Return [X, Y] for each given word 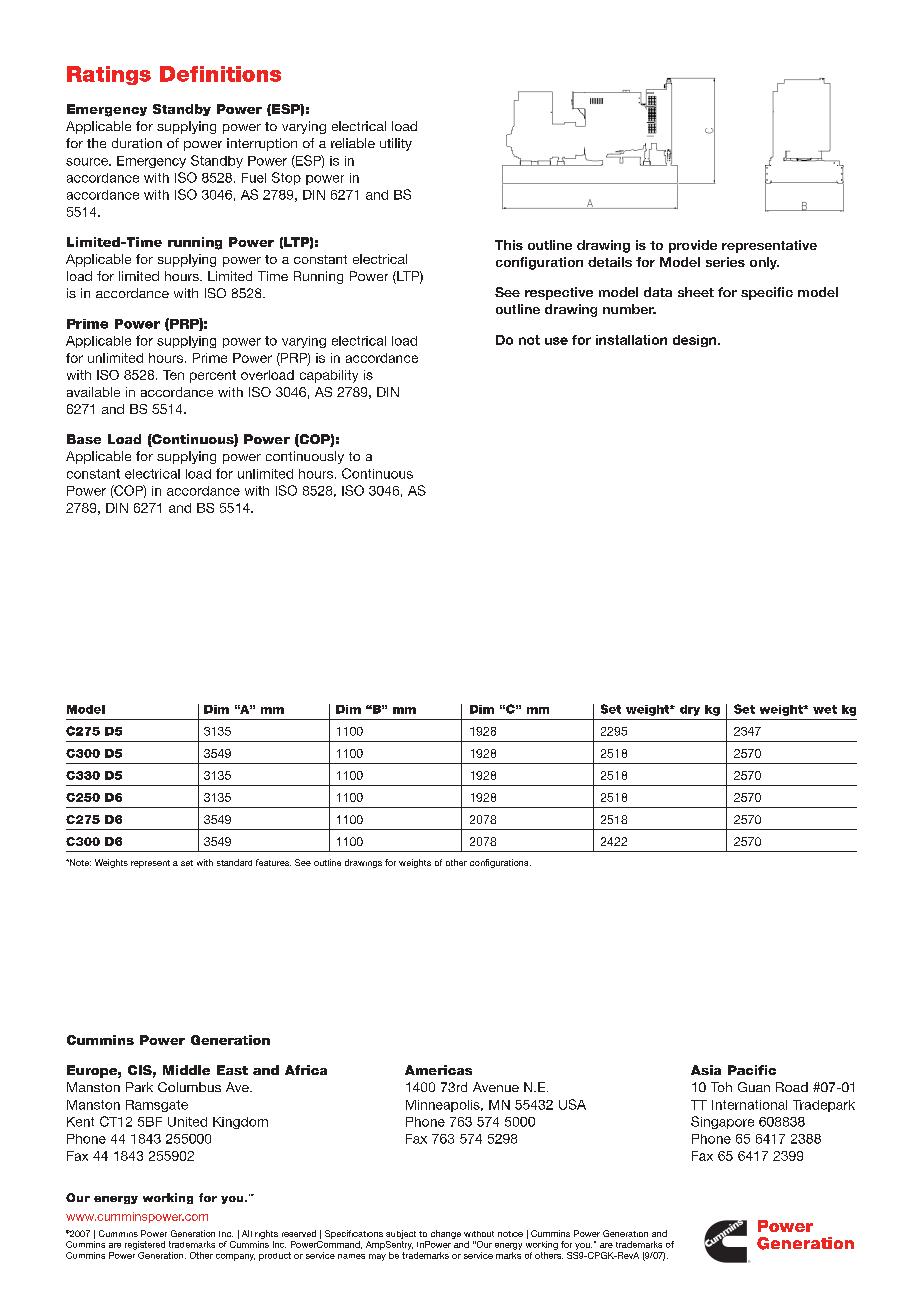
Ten [173, 375]
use [556, 341]
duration [137, 143]
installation [631, 340]
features [273, 862]
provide [693, 246]
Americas [438, 1070]
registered [145, 1245]
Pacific [752, 1070]
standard [234, 862]
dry [690, 710]
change [446, 1234]
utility [396, 144]
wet [825, 709]
